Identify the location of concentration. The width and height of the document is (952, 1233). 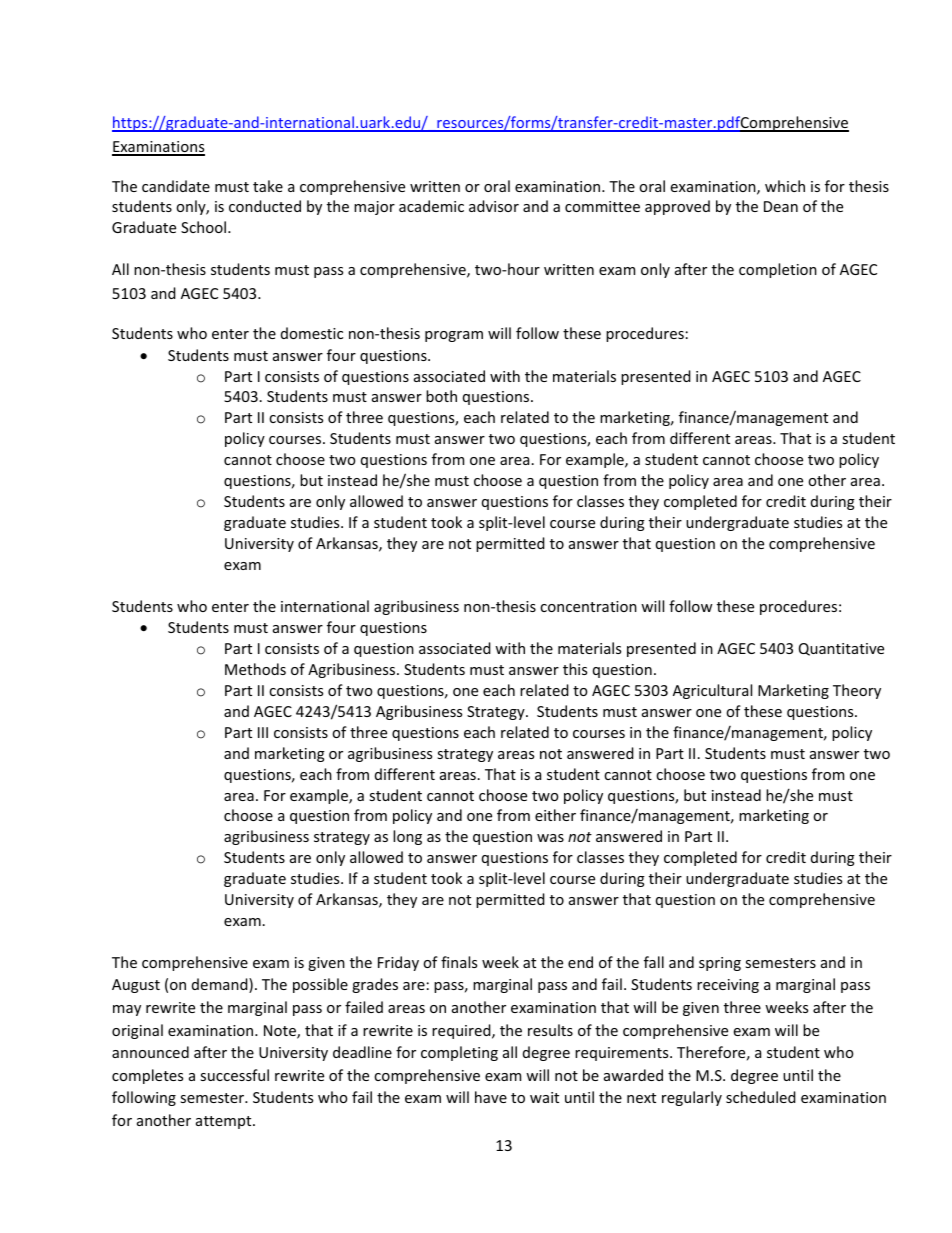
(588, 606).
